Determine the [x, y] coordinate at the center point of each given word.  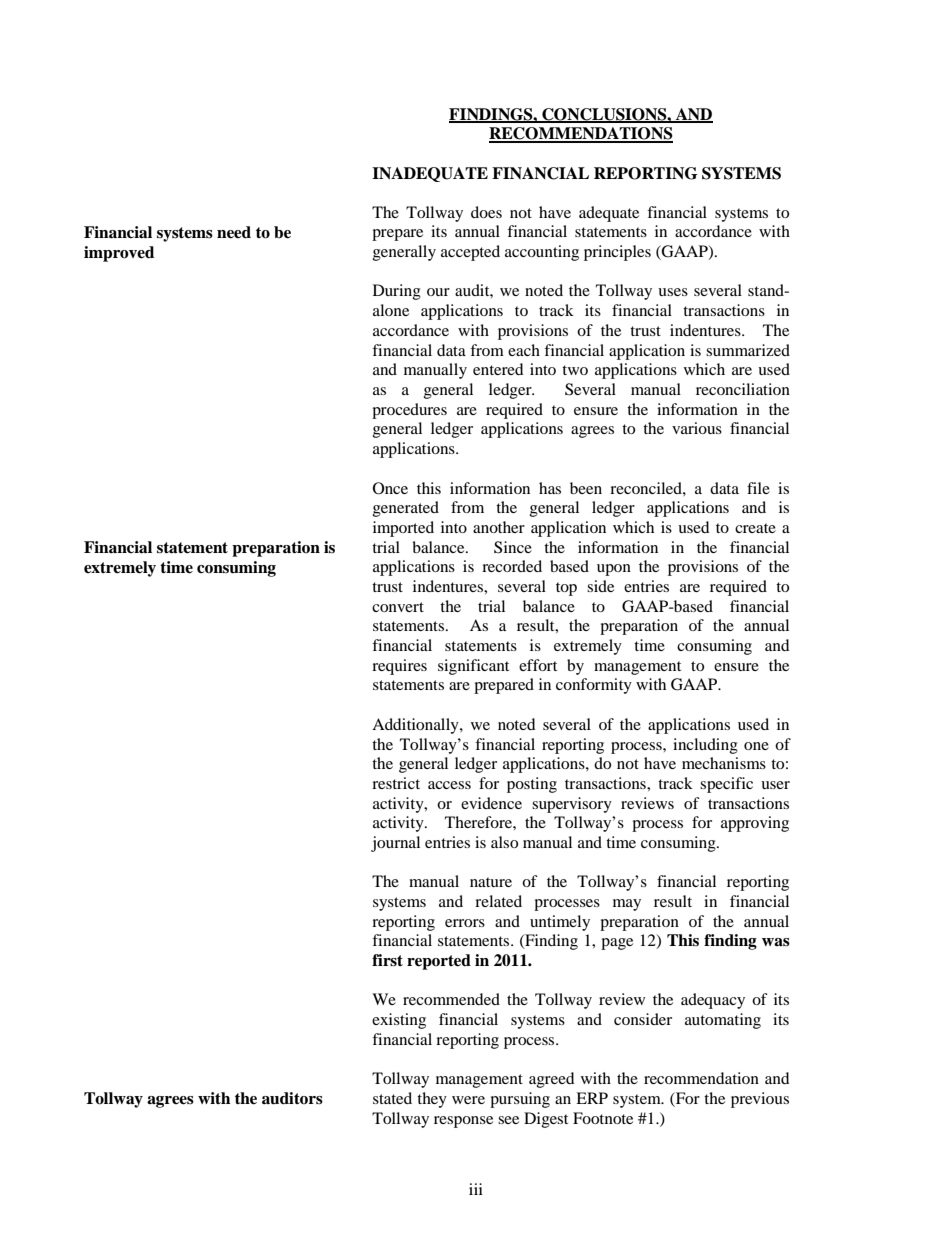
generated [406, 509]
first [387, 960]
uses [673, 292]
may [627, 905]
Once [390, 488]
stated [392, 1098]
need [234, 232]
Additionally [416, 726]
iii [476, 1189]
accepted [470, 253]
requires [399, 667]
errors [465, 923]
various [697, 428]
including [705, 746]
